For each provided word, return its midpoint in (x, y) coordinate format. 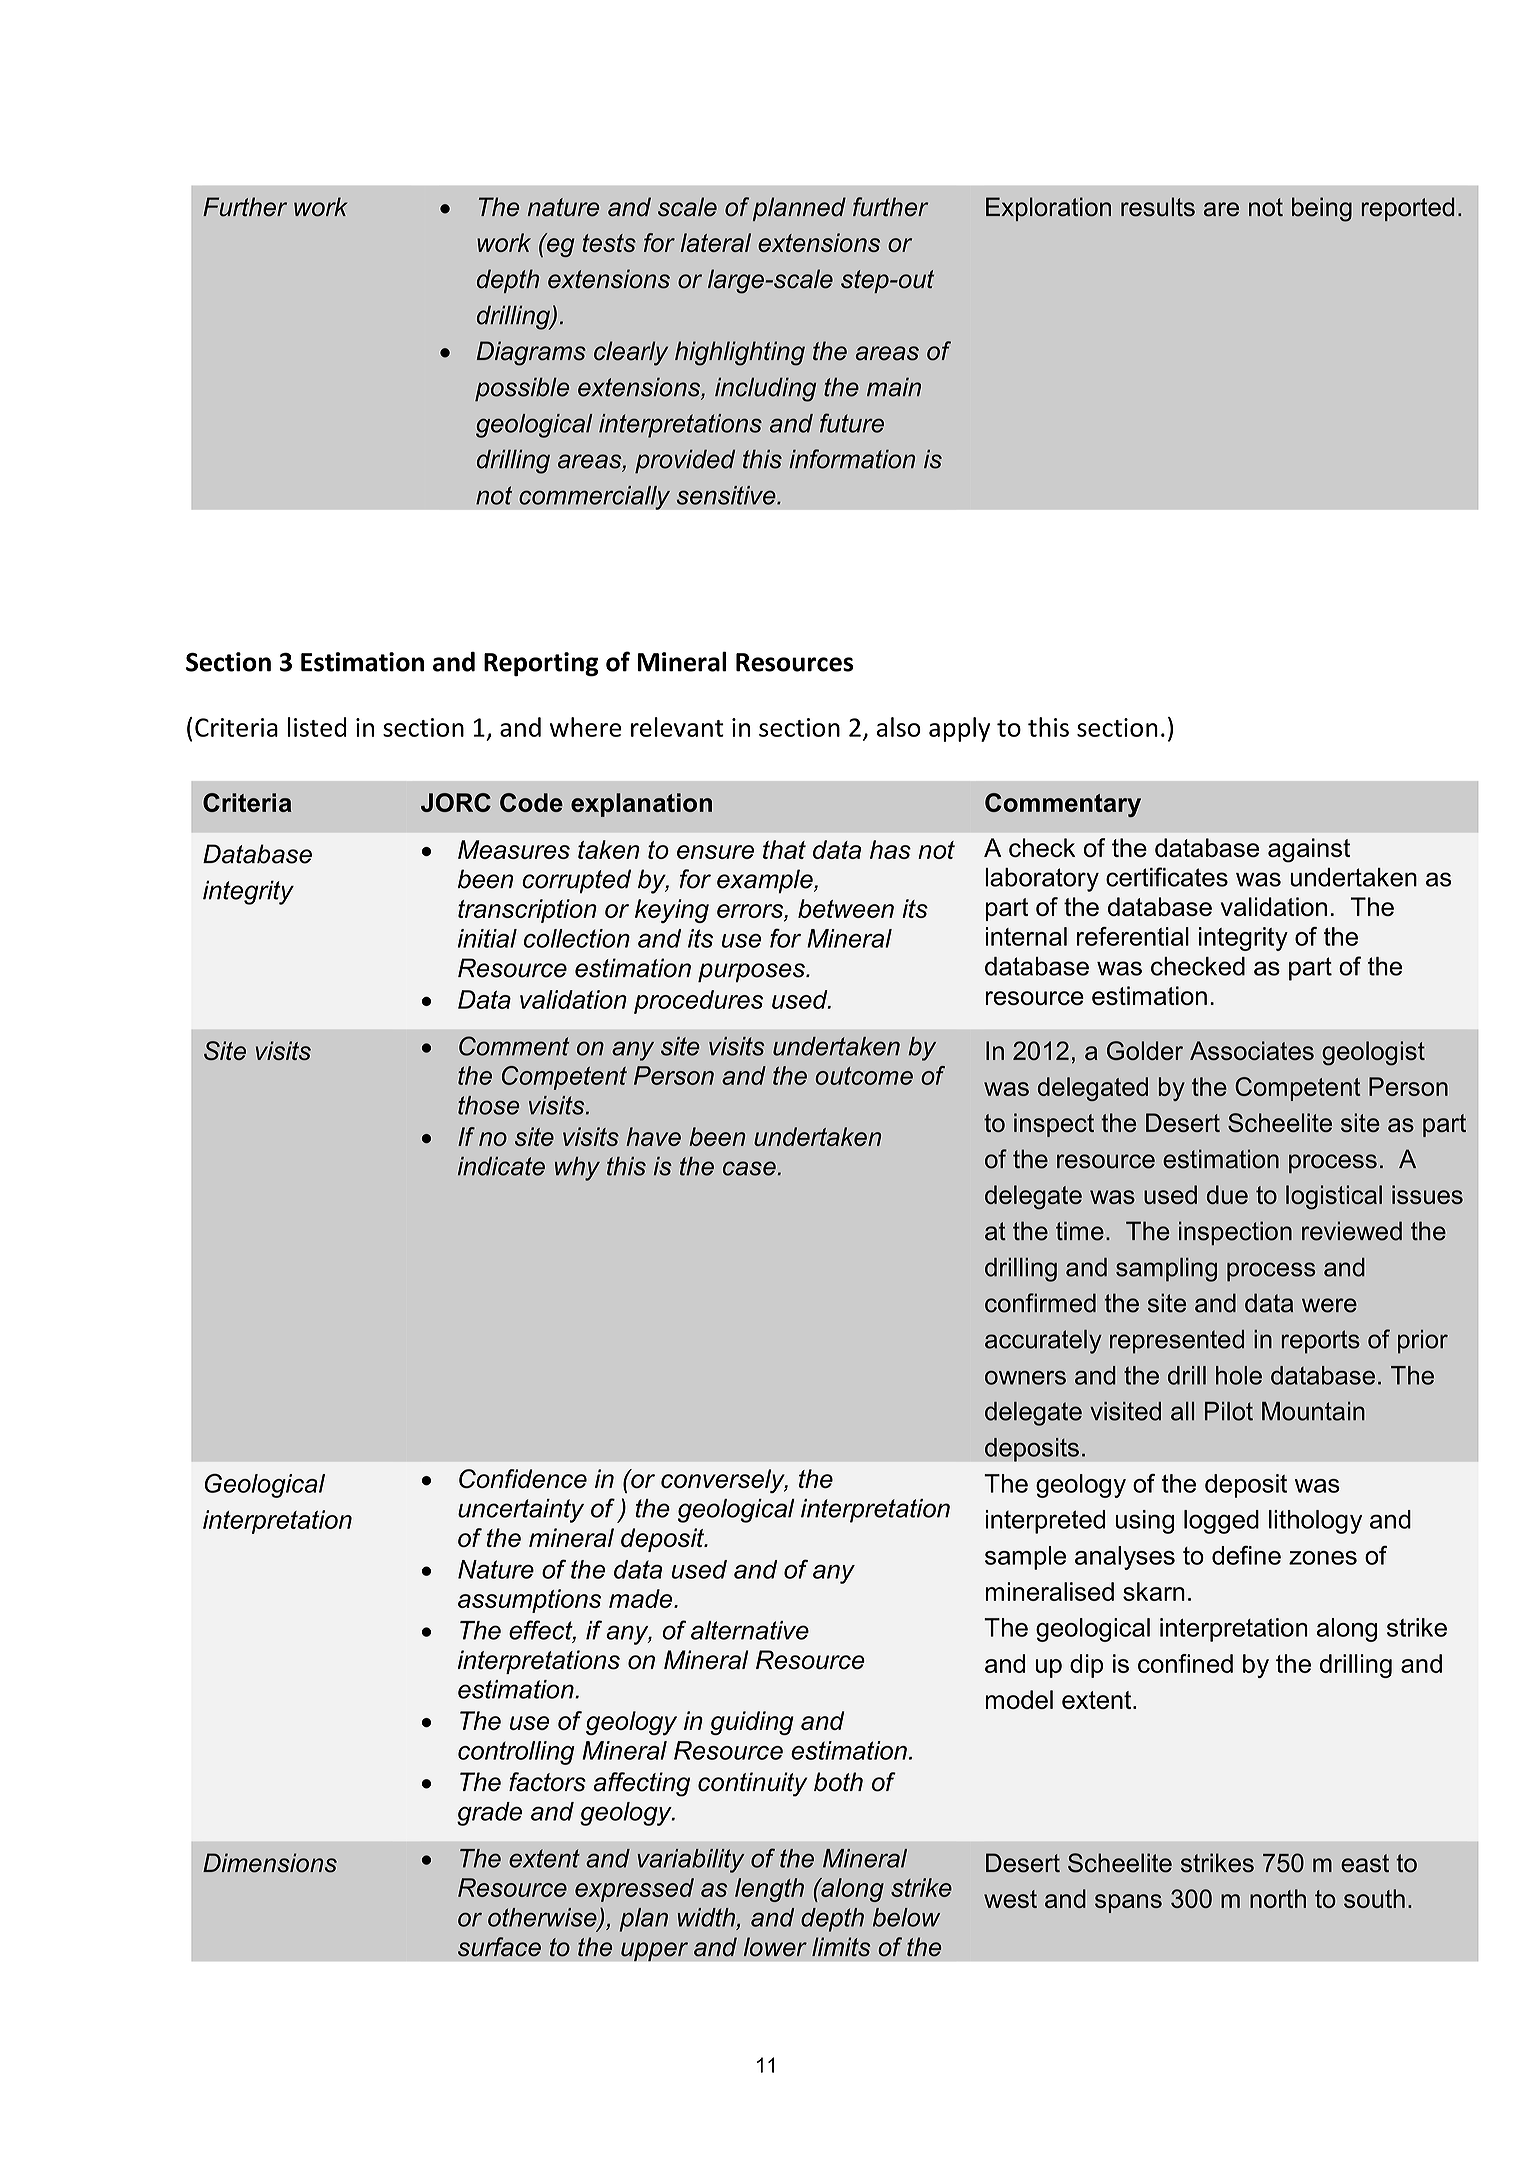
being (1322, 209)
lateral (716, 242)
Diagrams (531, 353)
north (1278, 1898)
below (906, 1917)
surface (499, 1947)
